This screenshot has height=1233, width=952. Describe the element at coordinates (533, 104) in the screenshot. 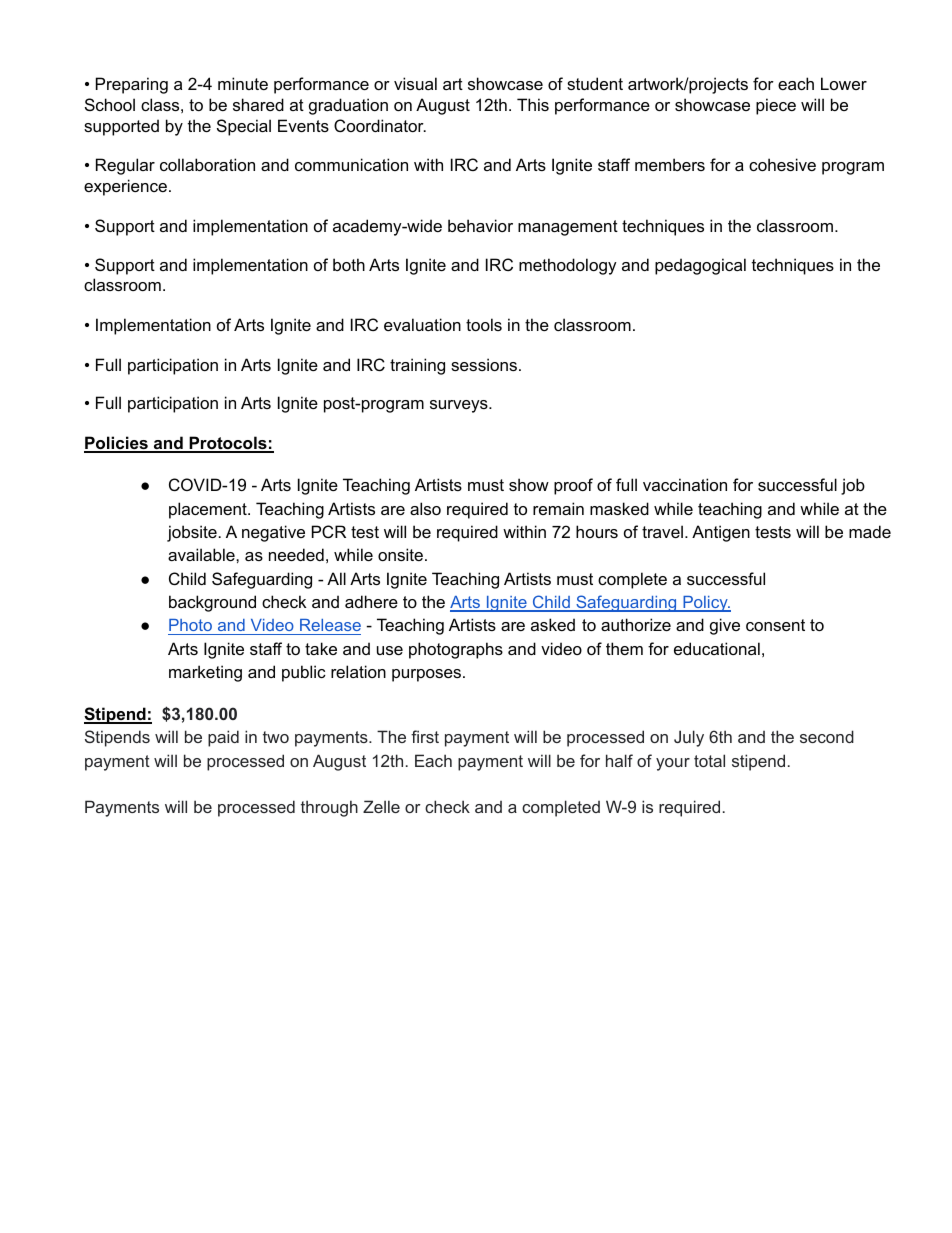

I see `This` at that location.
